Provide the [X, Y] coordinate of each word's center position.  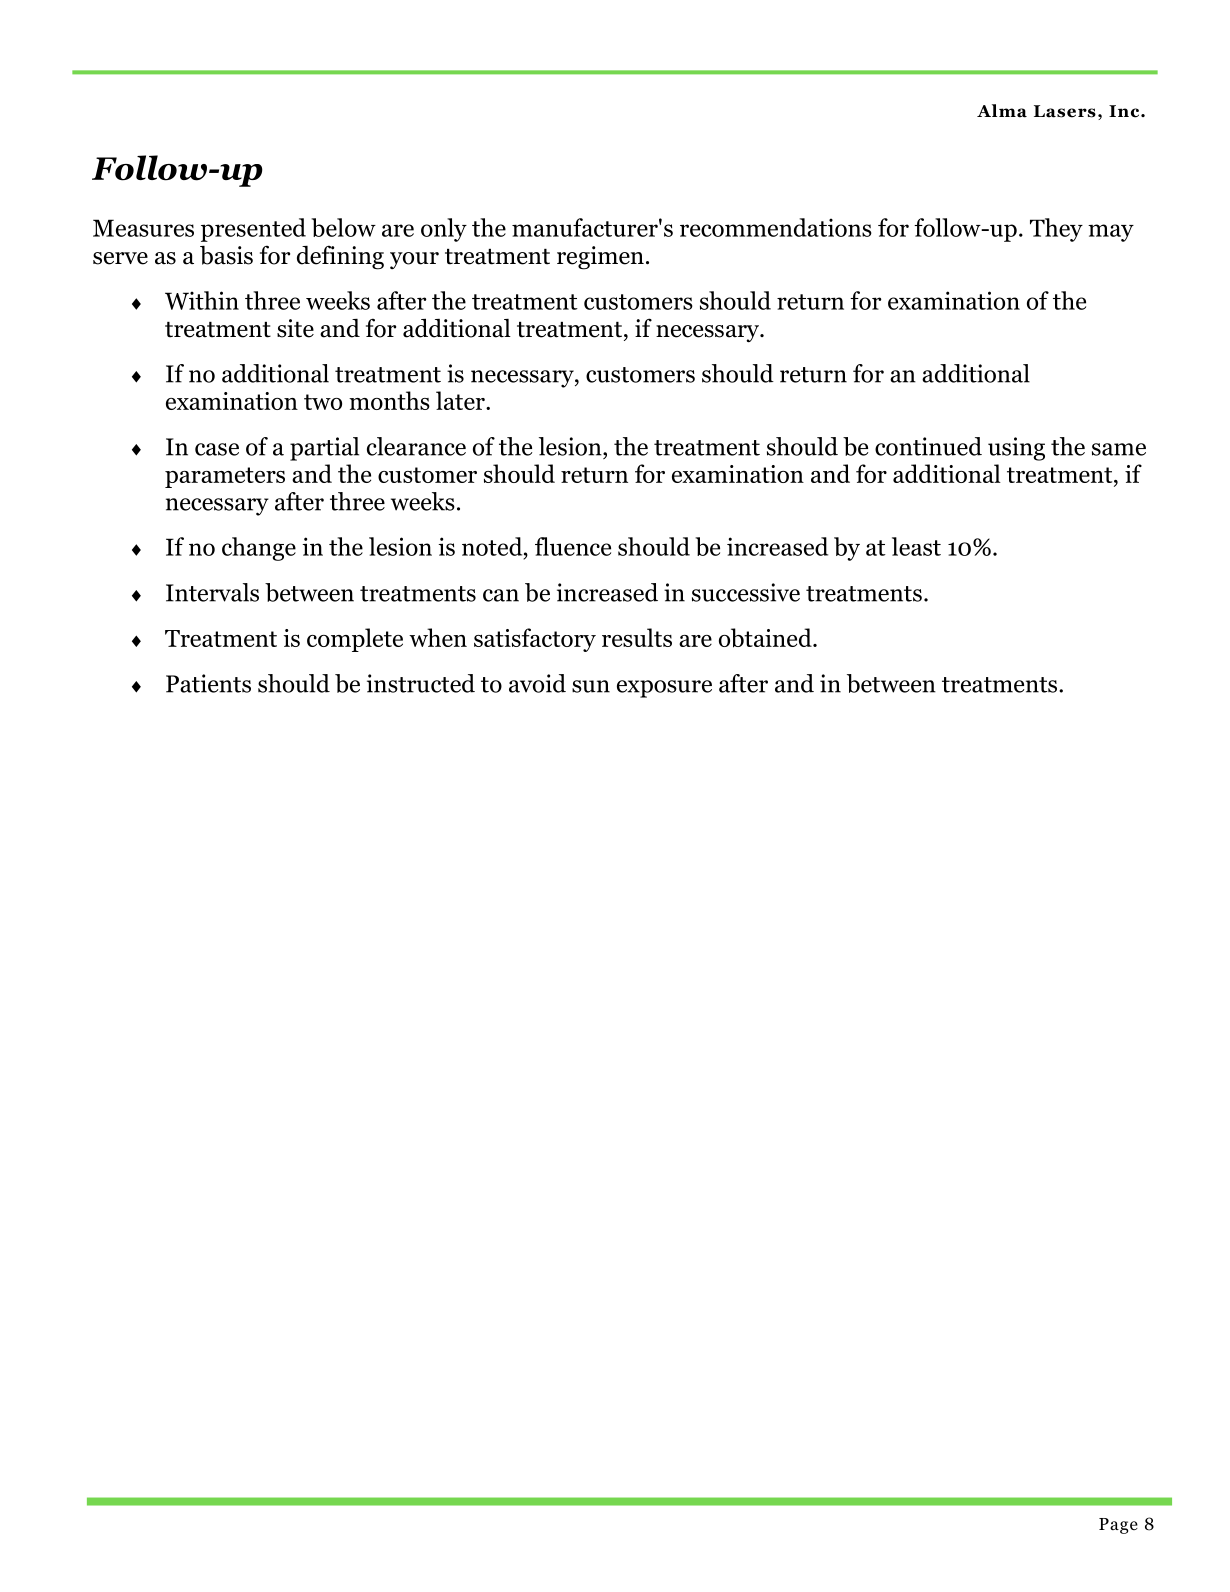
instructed [421, 683]
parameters [225, 477]
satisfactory [535, 640]
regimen [600, 258]
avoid [537, 683]
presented [253, 230]
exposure [664, 689]
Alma [1002, 111]
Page [1118, 1526]
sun [591, 686]
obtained [766, 638]
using [1016, 449]
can [501, 595]
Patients [208, 683]
